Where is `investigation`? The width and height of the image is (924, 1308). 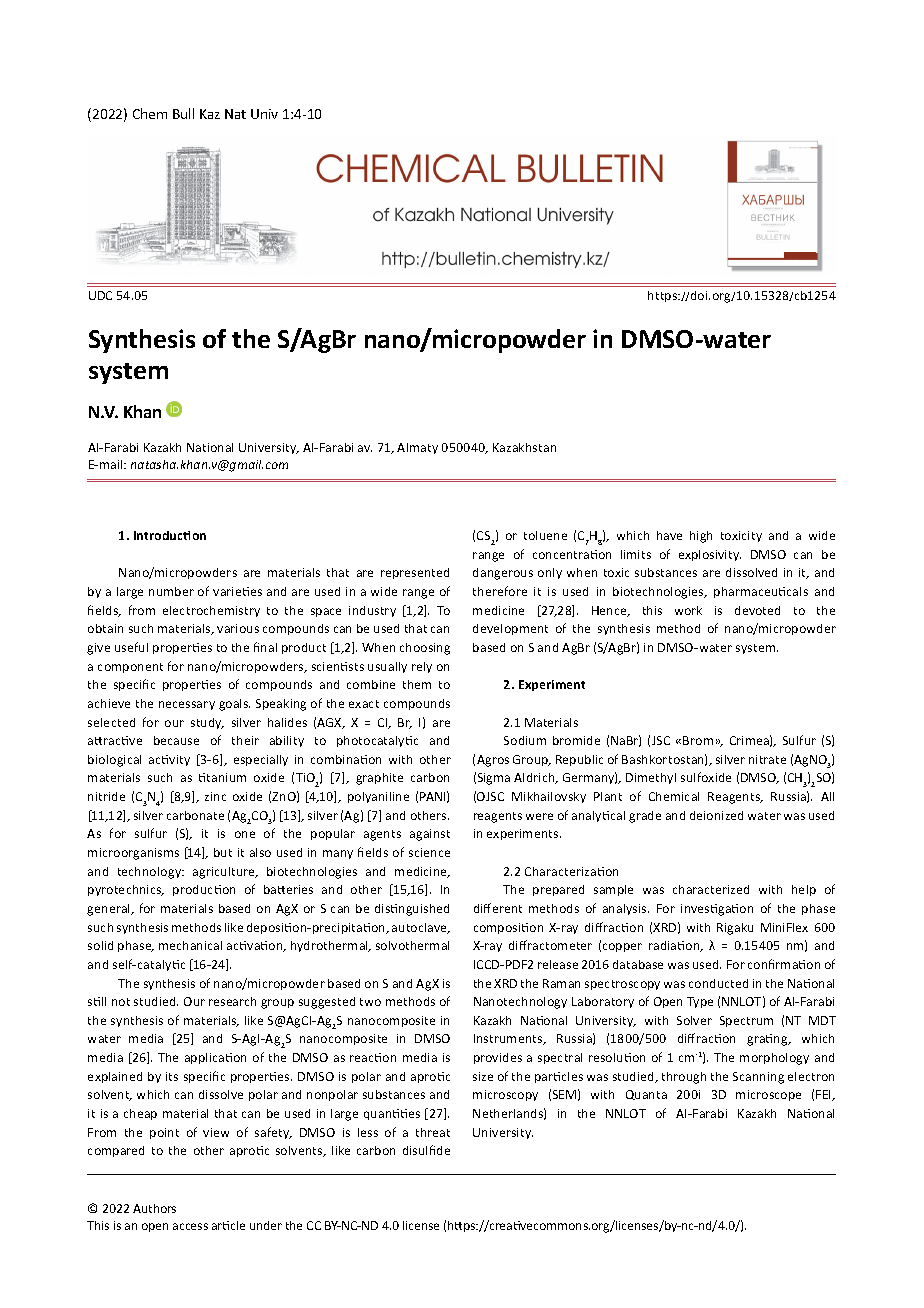 investigation is located at coordinates (717, 910).
